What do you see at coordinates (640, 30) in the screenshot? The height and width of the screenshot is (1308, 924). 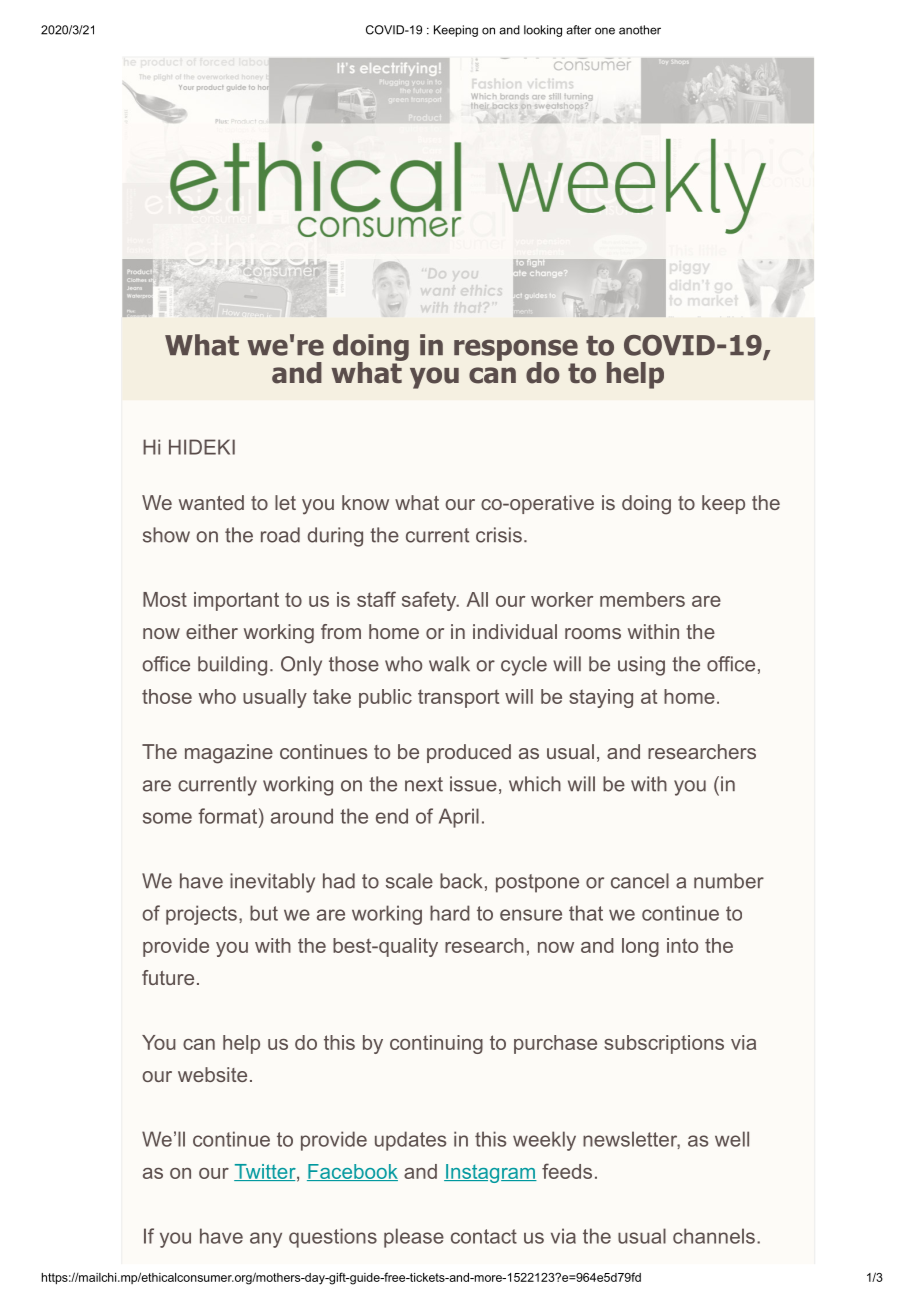 I see `another` at bounding box center [640, 30].
